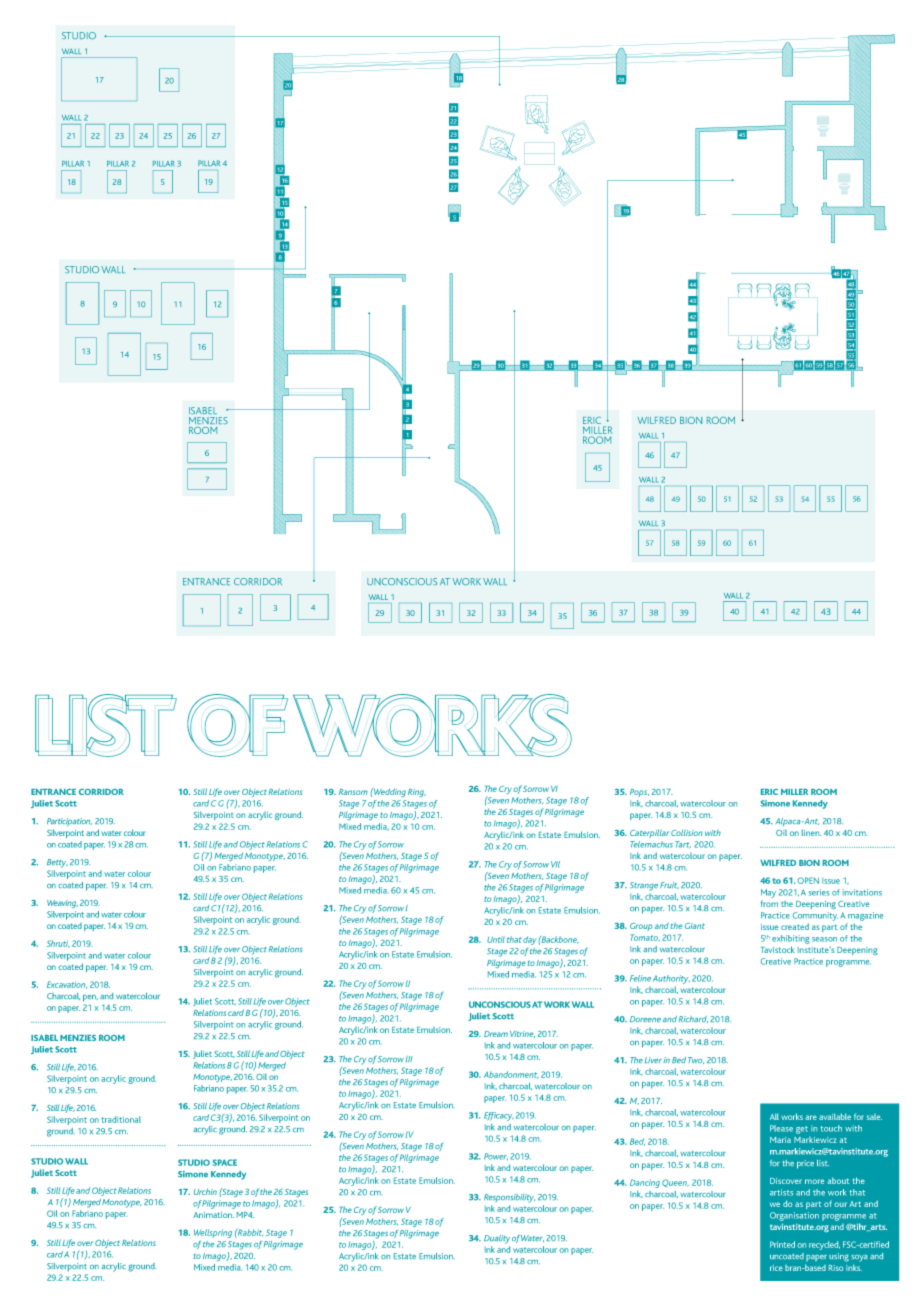 This screenshot has width=924, height=1308. Describe the element at coordinates (496, 1034) in the screenshot. I see `Dream` at that location.
